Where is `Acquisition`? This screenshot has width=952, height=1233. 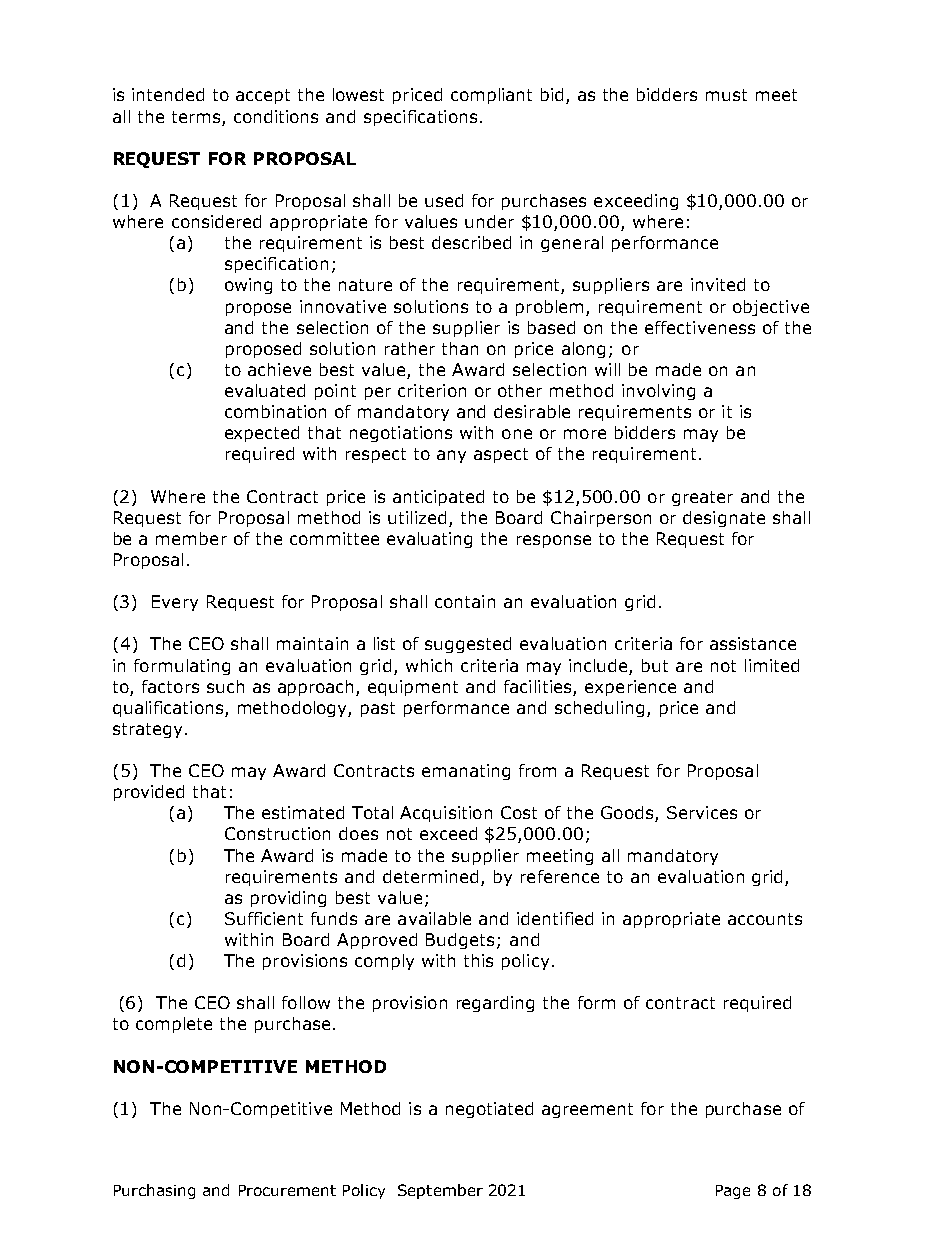
Acquisition is located at coordinates (446, 814).
